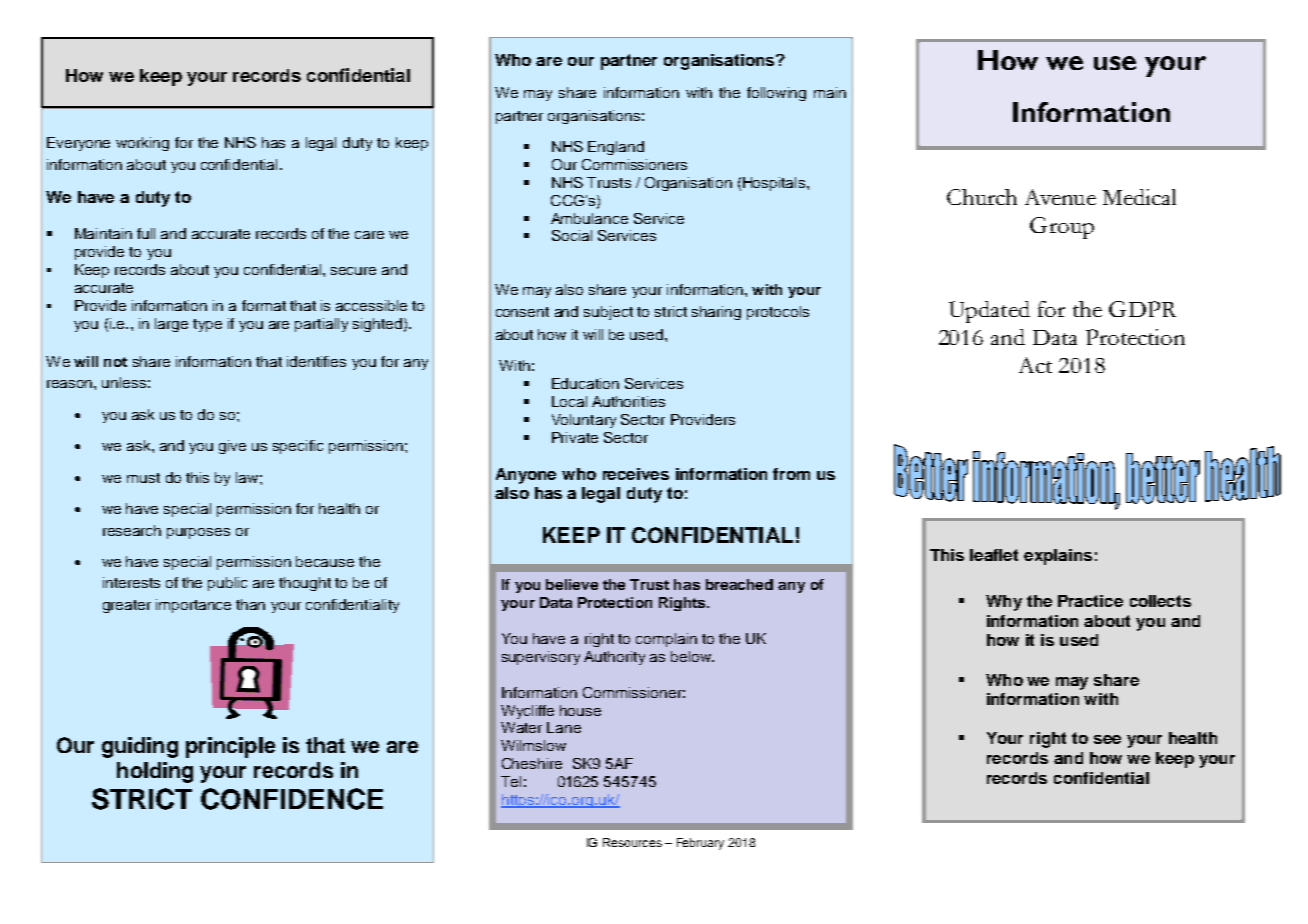 This image has width=1308, height=924. What do you see at coordinates (616, 148) in the image?
I see `England` at bounding box center [616, 148].
